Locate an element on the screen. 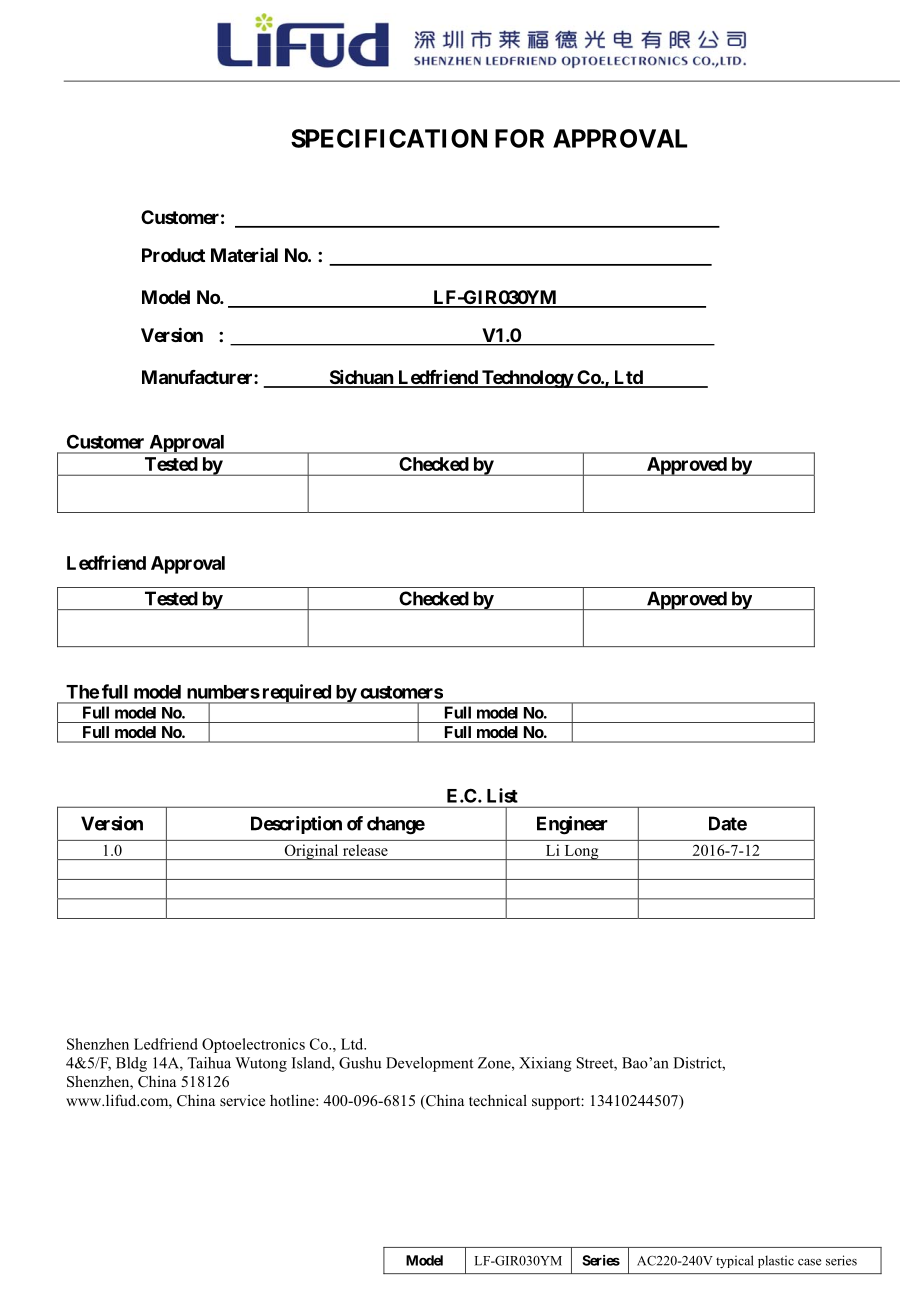  service is located at coordinates (242, 1100).
